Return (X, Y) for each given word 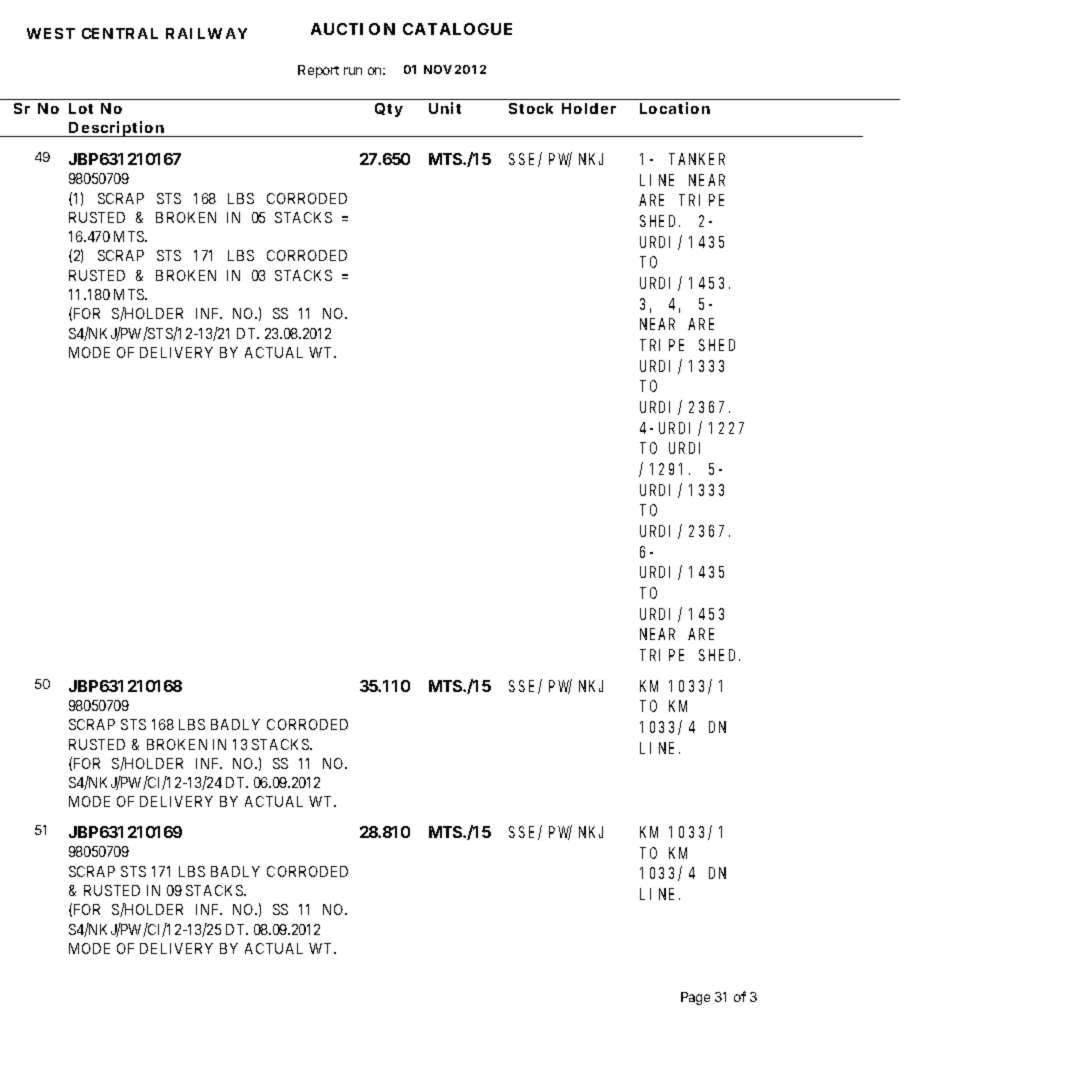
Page (695, 998)
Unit (445, 108)
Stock (531, 108)
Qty (389, 110)
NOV (438, 69)
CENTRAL (120, 33)
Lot (81, 108)
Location (675, 108)
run (353, 71)
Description (116, 129)
